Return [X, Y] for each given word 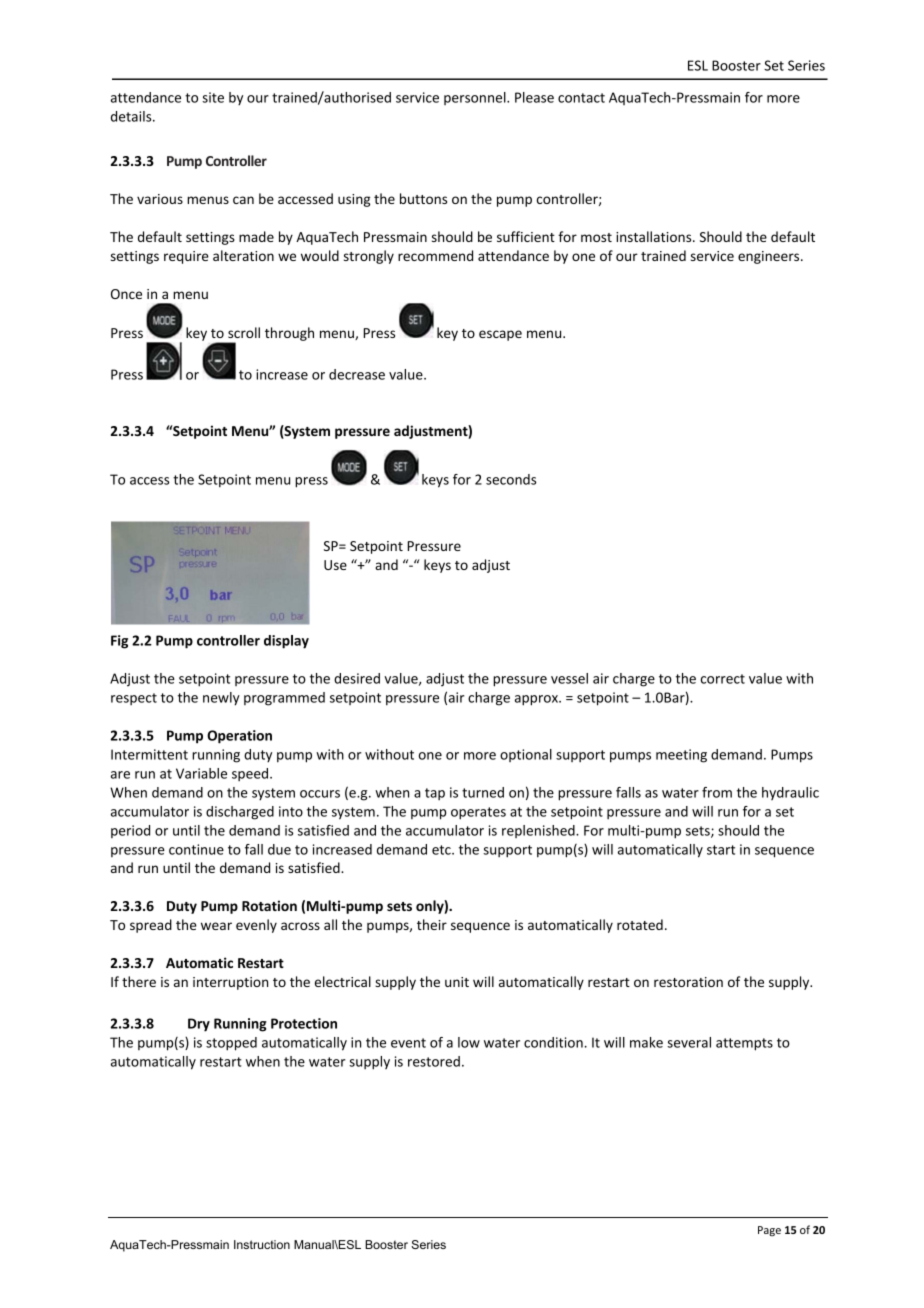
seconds [511, 479]
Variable [201, 773]
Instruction [262, 1244]
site [213, 97]
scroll [244, 332]
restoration [688, 982]
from [717, 792]
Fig [119, 642]
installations [655, 236]
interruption [230, 983]
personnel [476, 98]
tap [435, 794]
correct [723, 679]
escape [500, 335]
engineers [770, 257]
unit [457, 982]
